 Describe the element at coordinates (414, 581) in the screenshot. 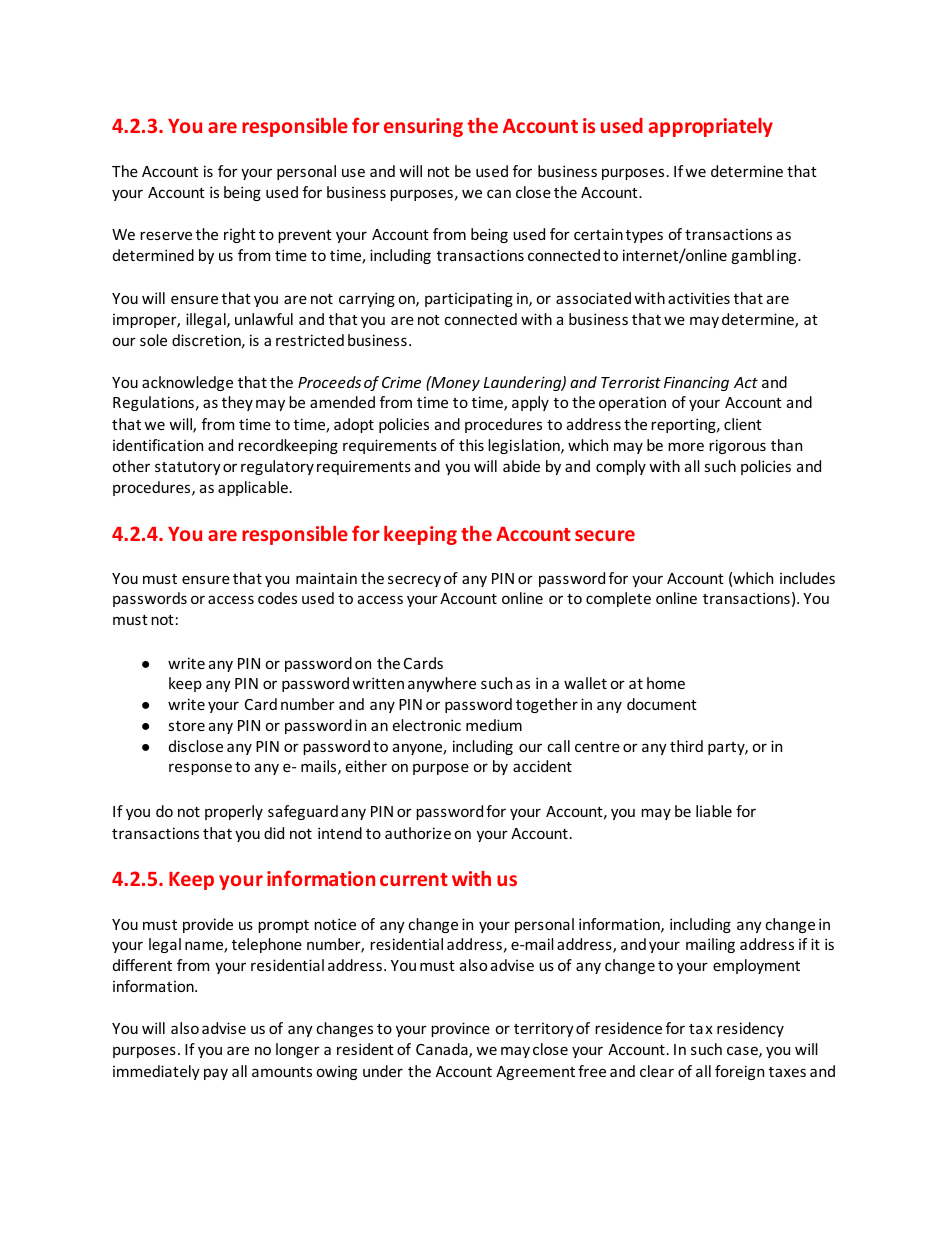

I see `secrecy` at that location.
